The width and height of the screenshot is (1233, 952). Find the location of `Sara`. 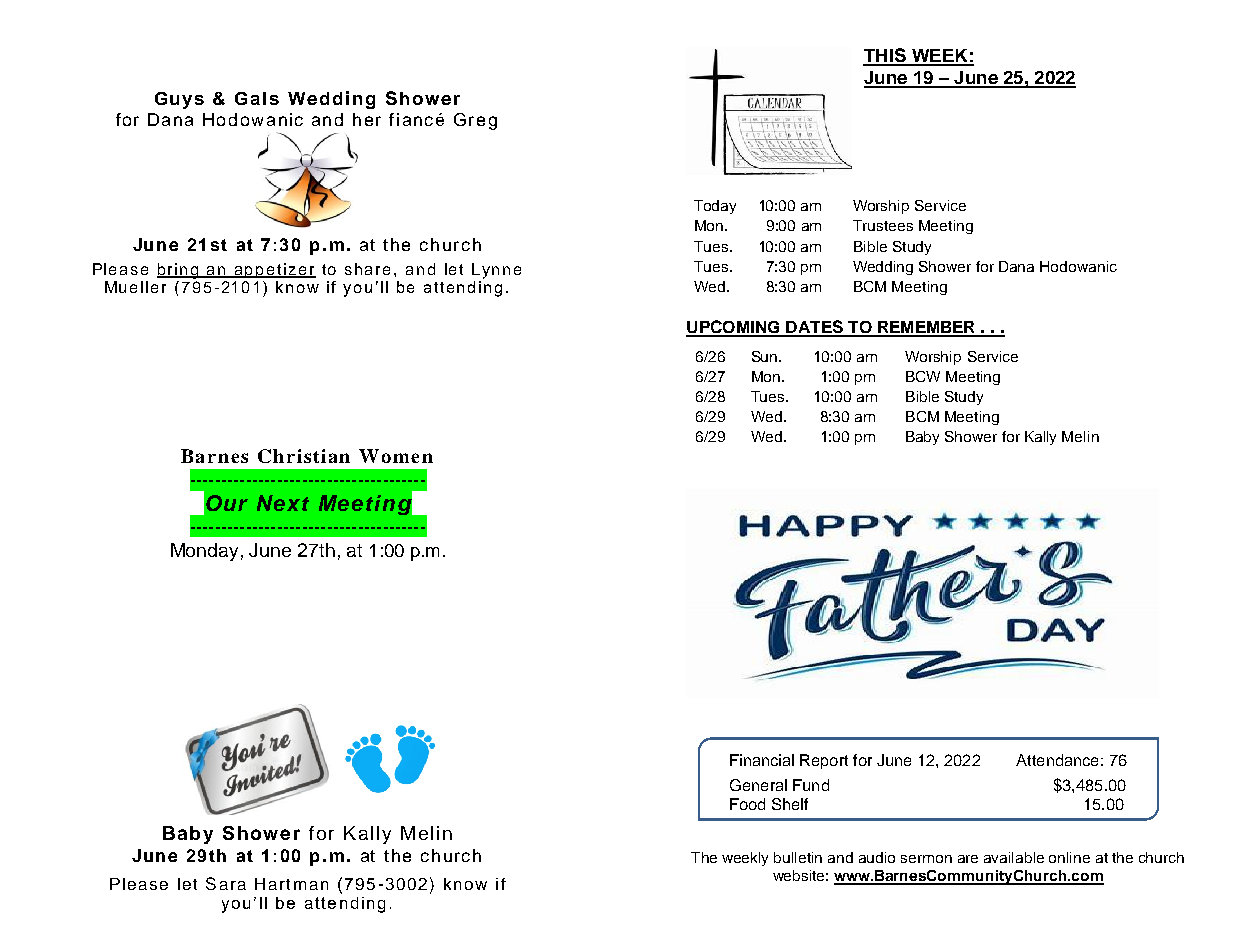

Sara is located at coordinates (226, 883).
